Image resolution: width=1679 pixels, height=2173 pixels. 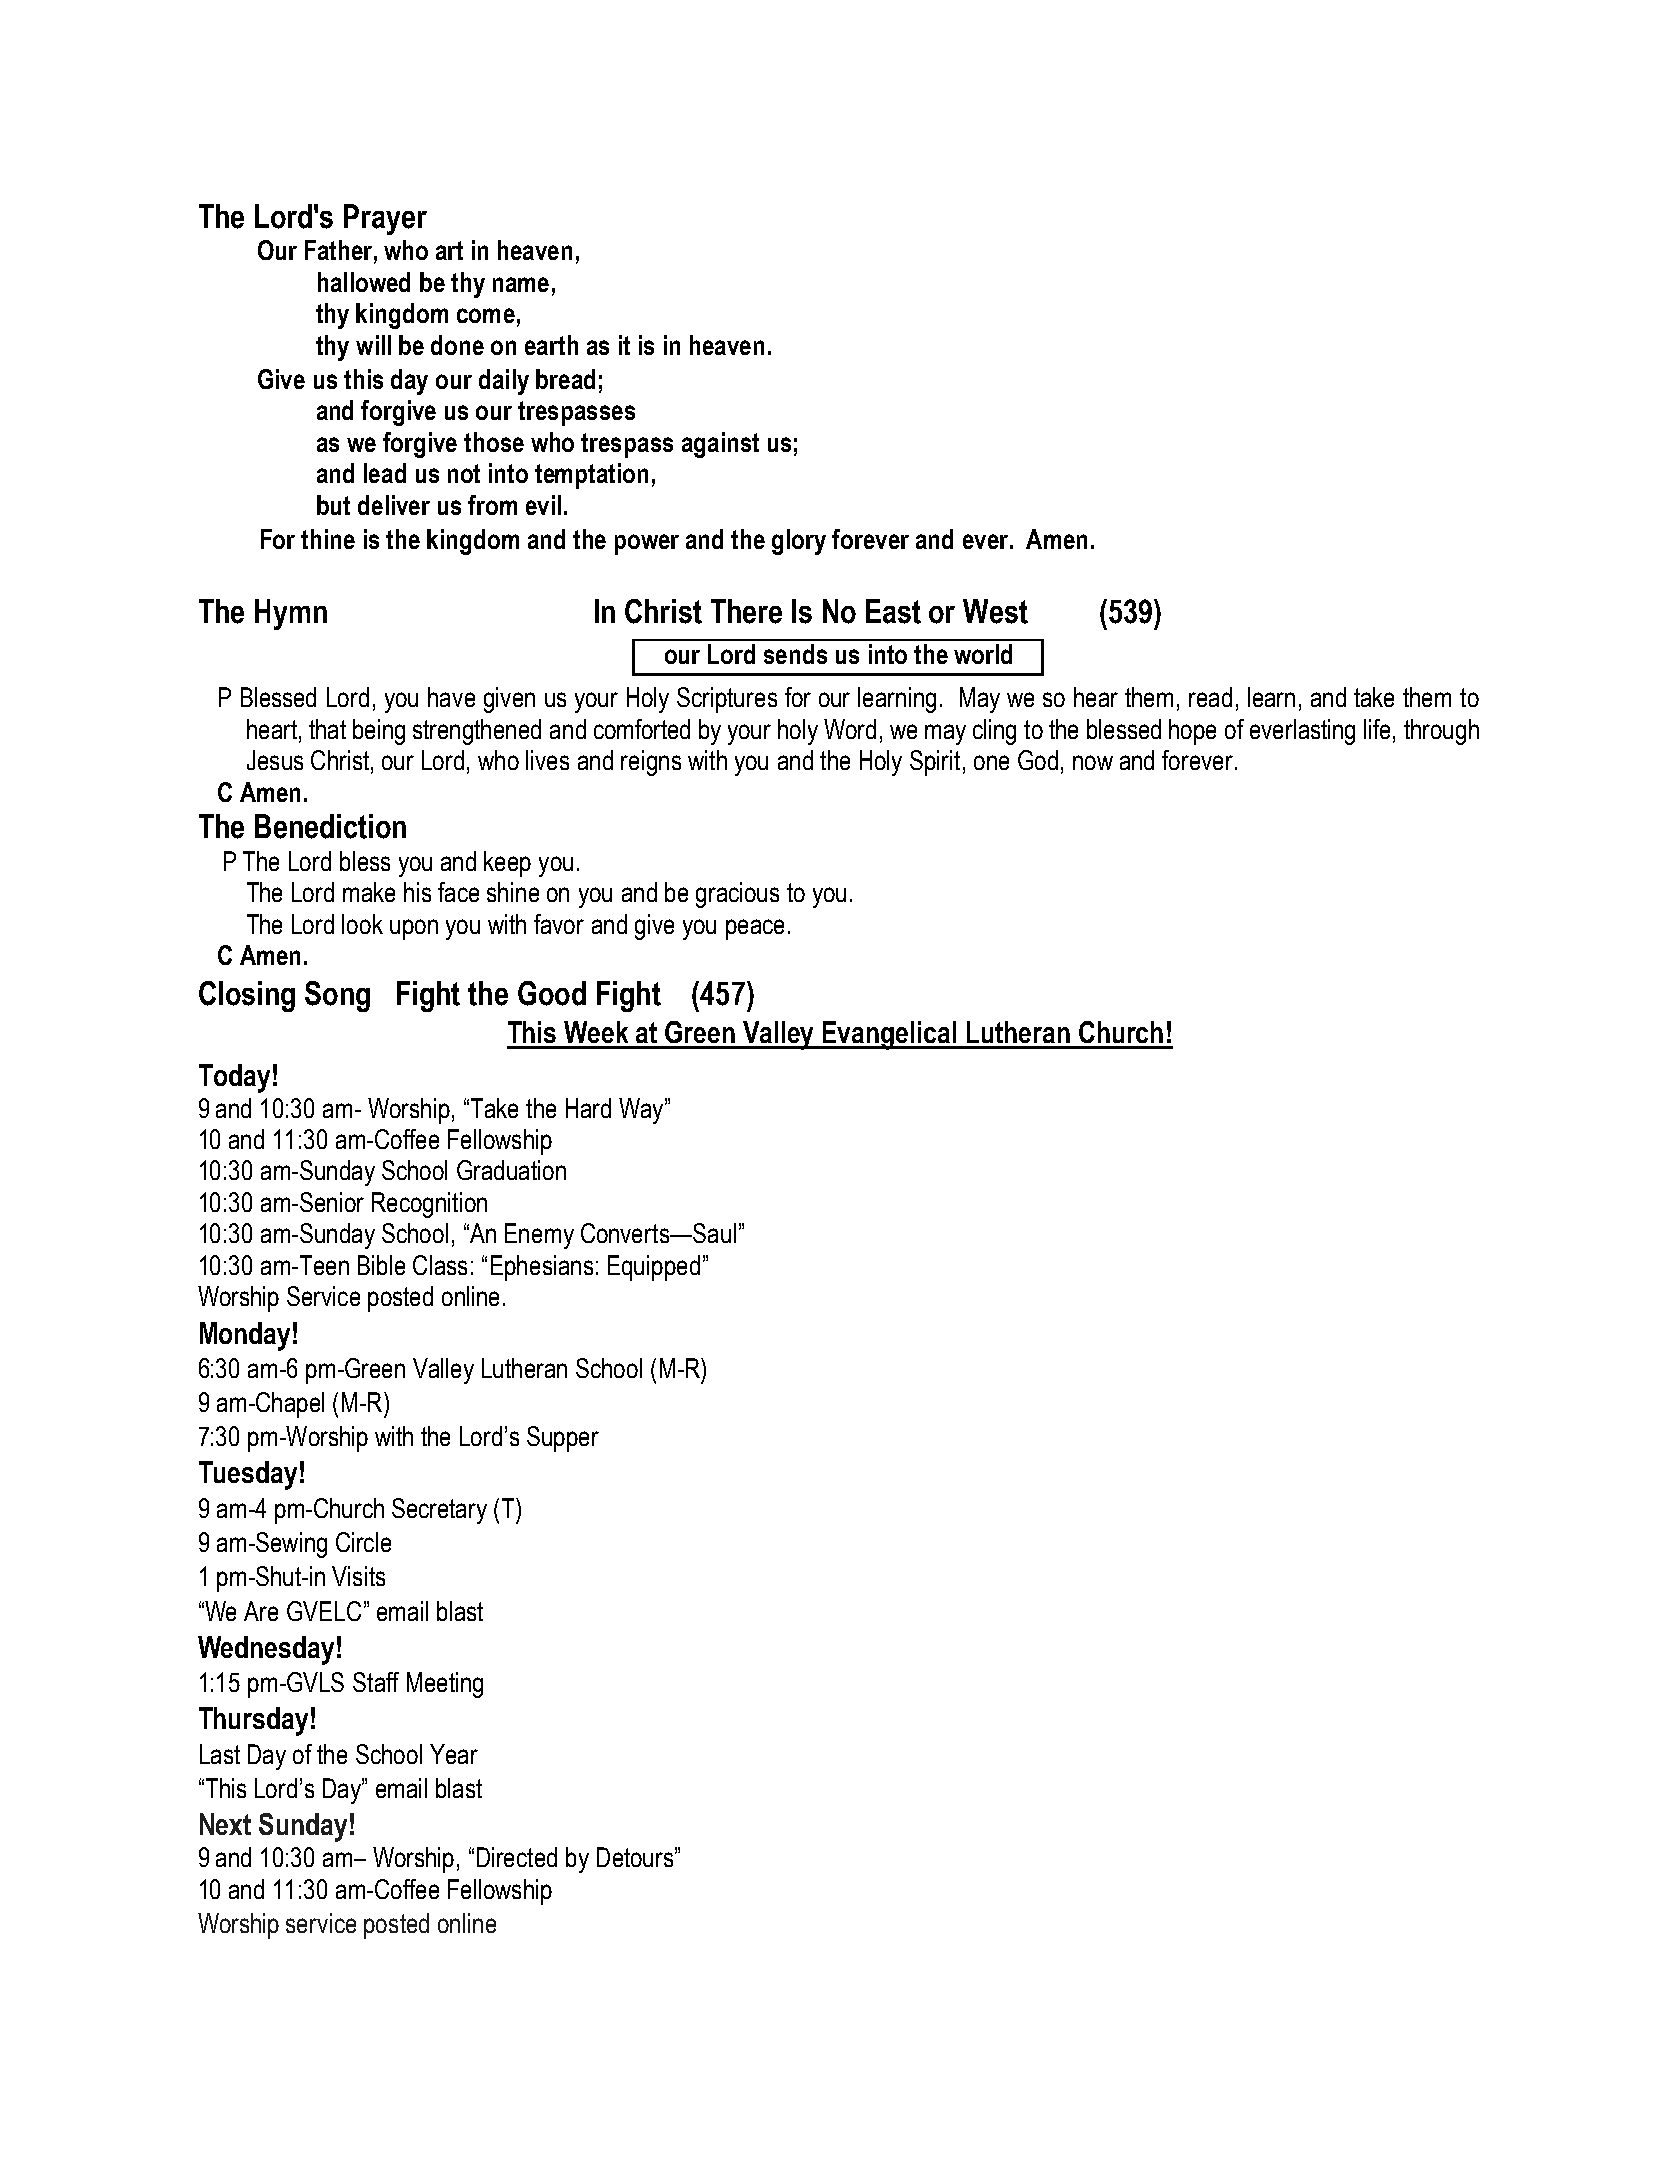 I want to click on Equipped, so click(x=654, y=1268).
